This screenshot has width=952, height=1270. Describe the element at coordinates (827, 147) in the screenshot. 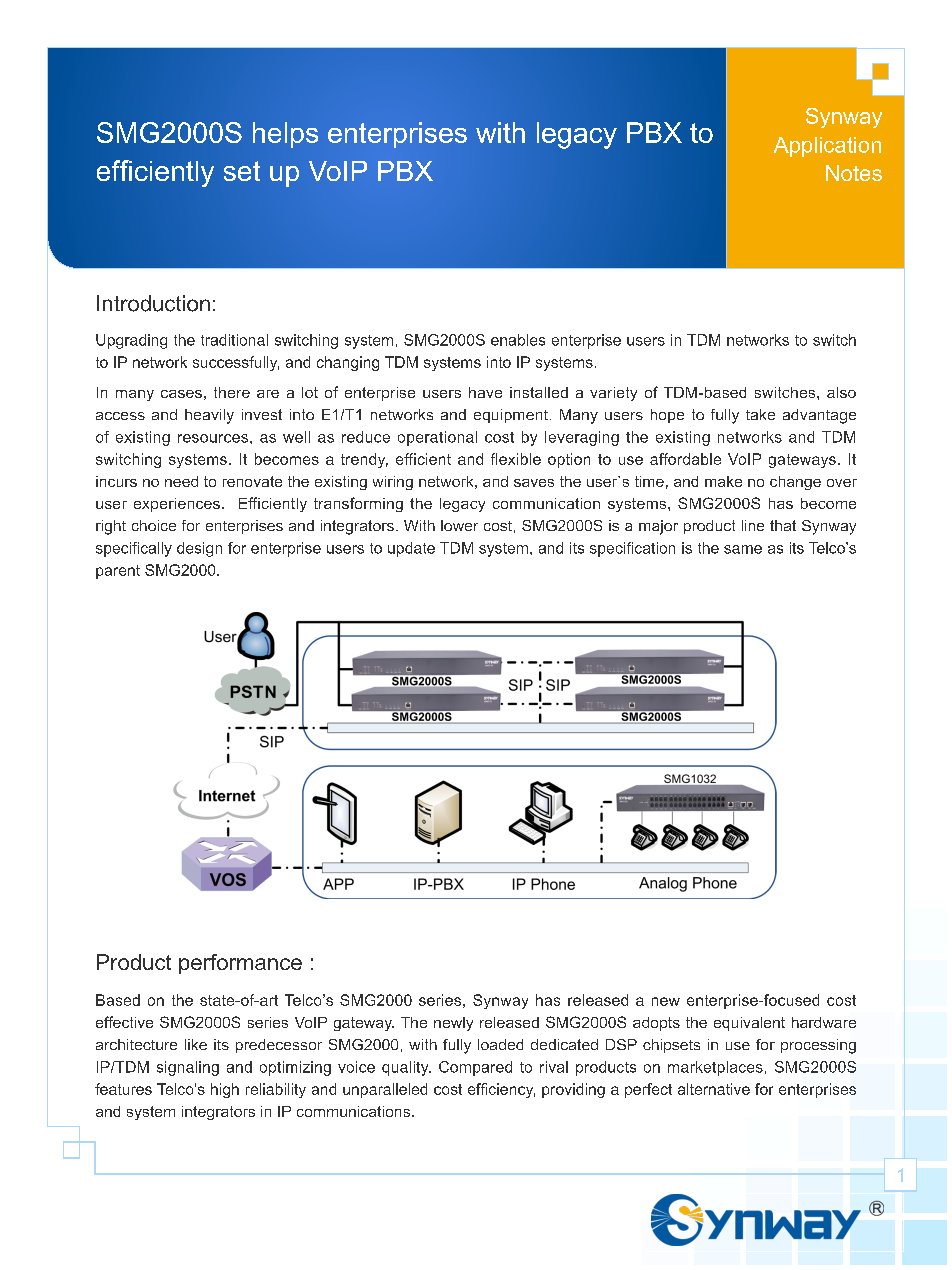

I see `Application` at that location.
